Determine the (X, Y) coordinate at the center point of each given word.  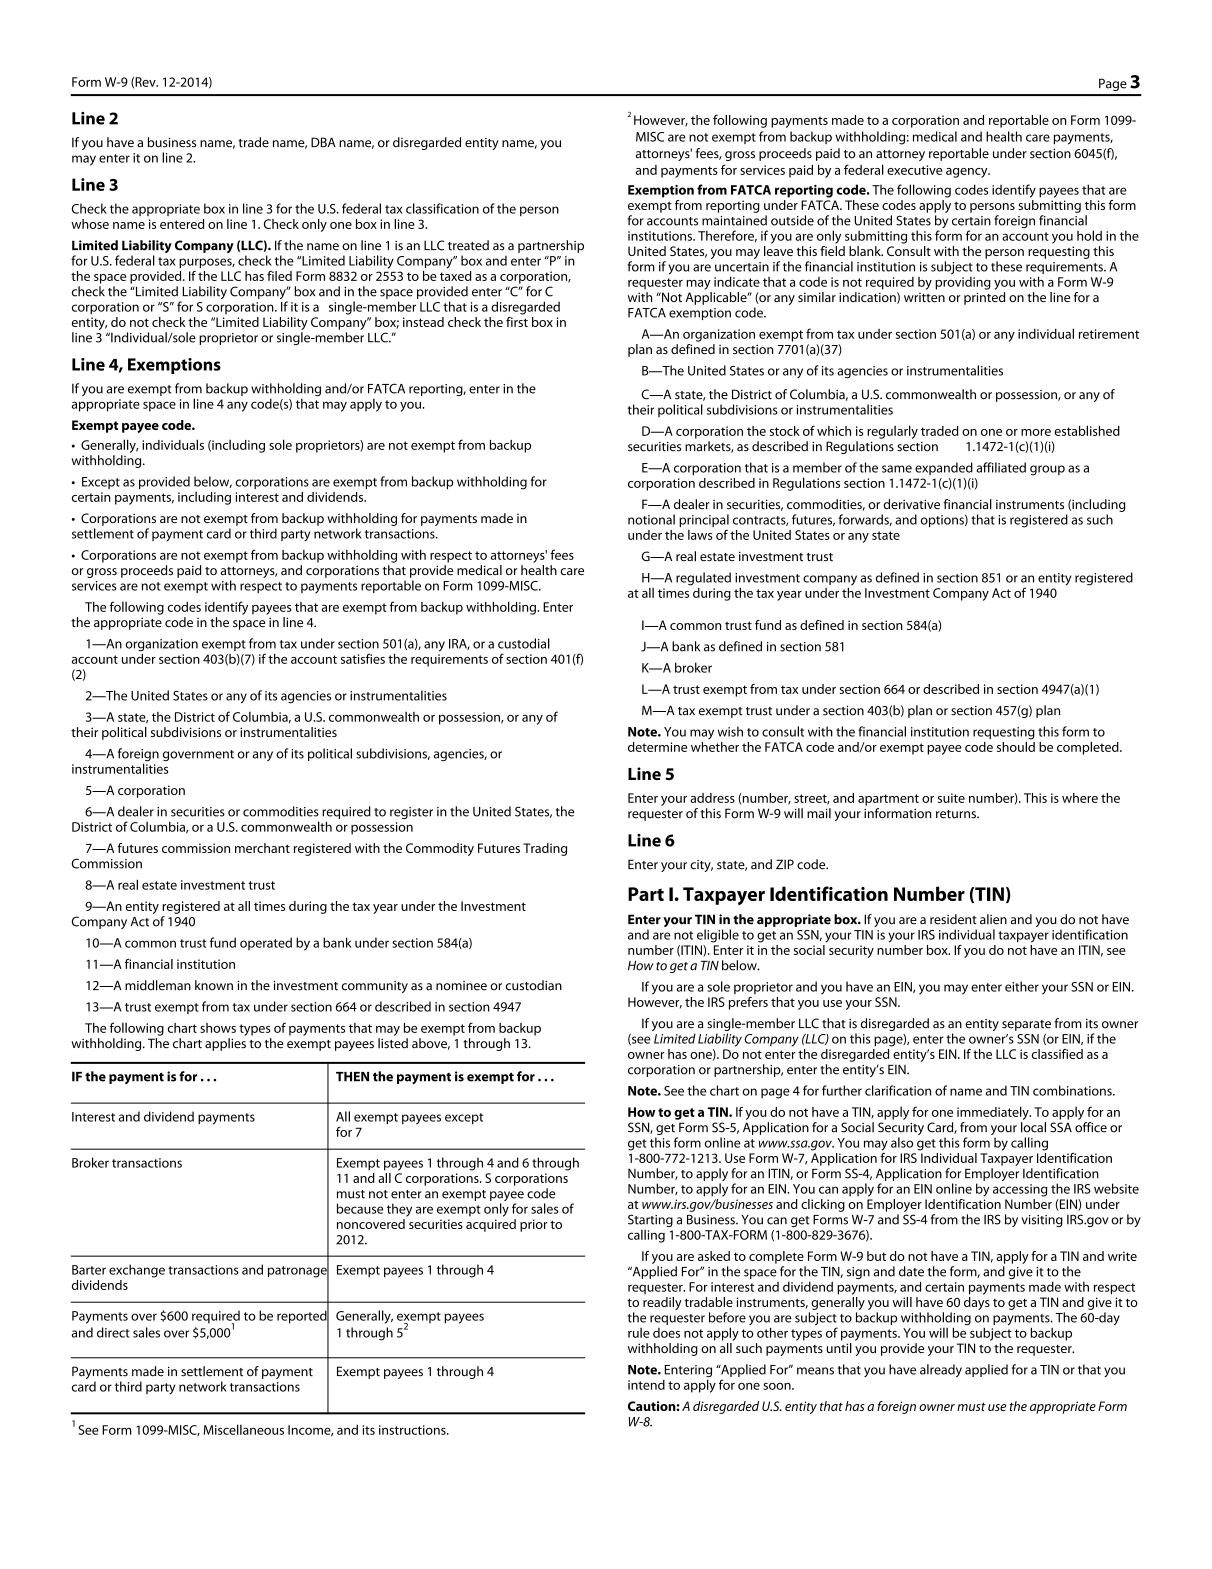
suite (951, 798)
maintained (734, 220)
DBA (323, 142)
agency (968, 173)
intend (646, 1385)
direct (113, 1332)
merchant (262, 848)
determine (657, 747)
